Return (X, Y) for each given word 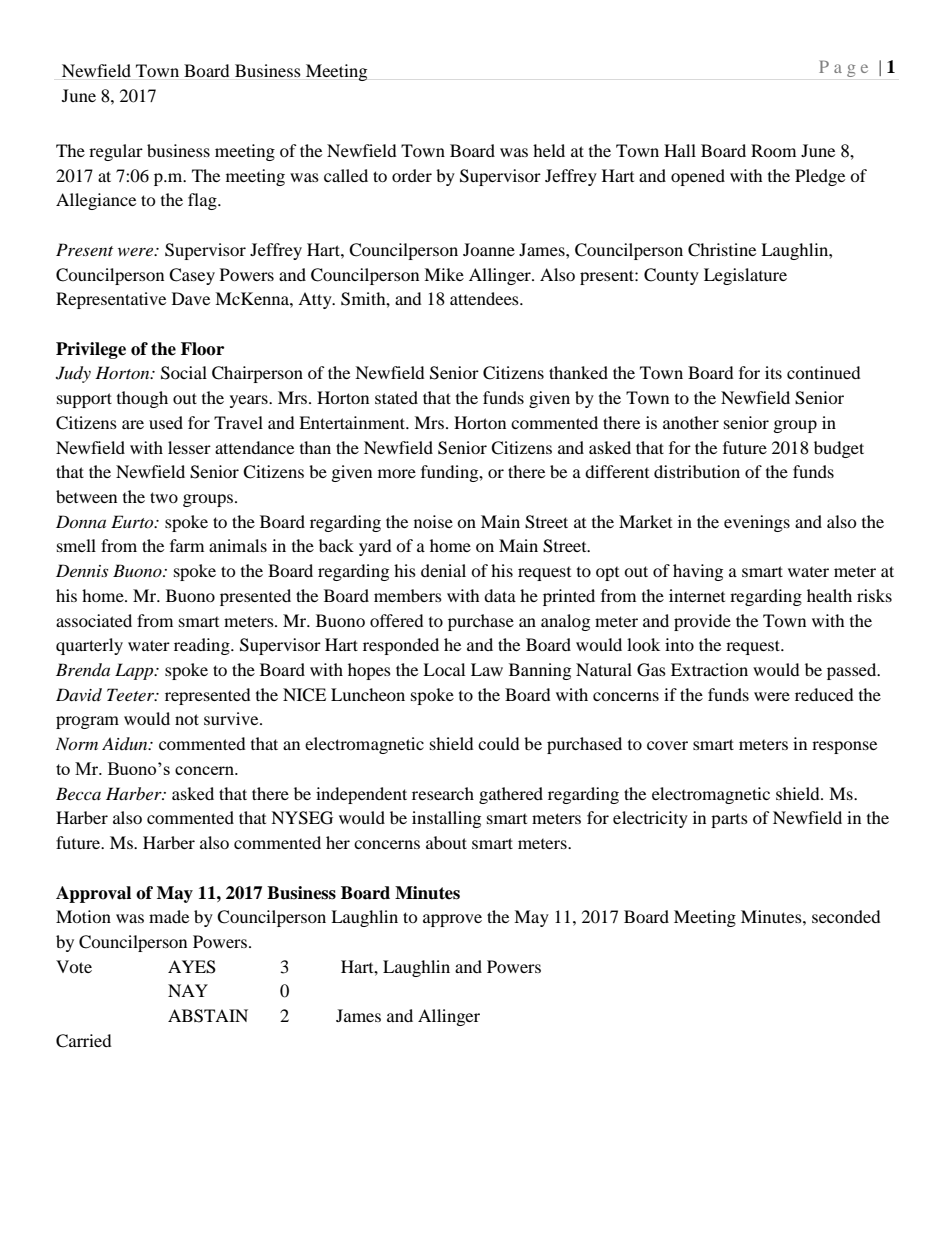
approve (452, 920)
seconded (846, 916)
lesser (189, 447)
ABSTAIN (208, 1016)
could (499, 743)
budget (839, 449)
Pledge (820, 177)
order (412, 175)
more (397, 473)
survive (232, 718)
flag (203, 201)
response (844, 747)
